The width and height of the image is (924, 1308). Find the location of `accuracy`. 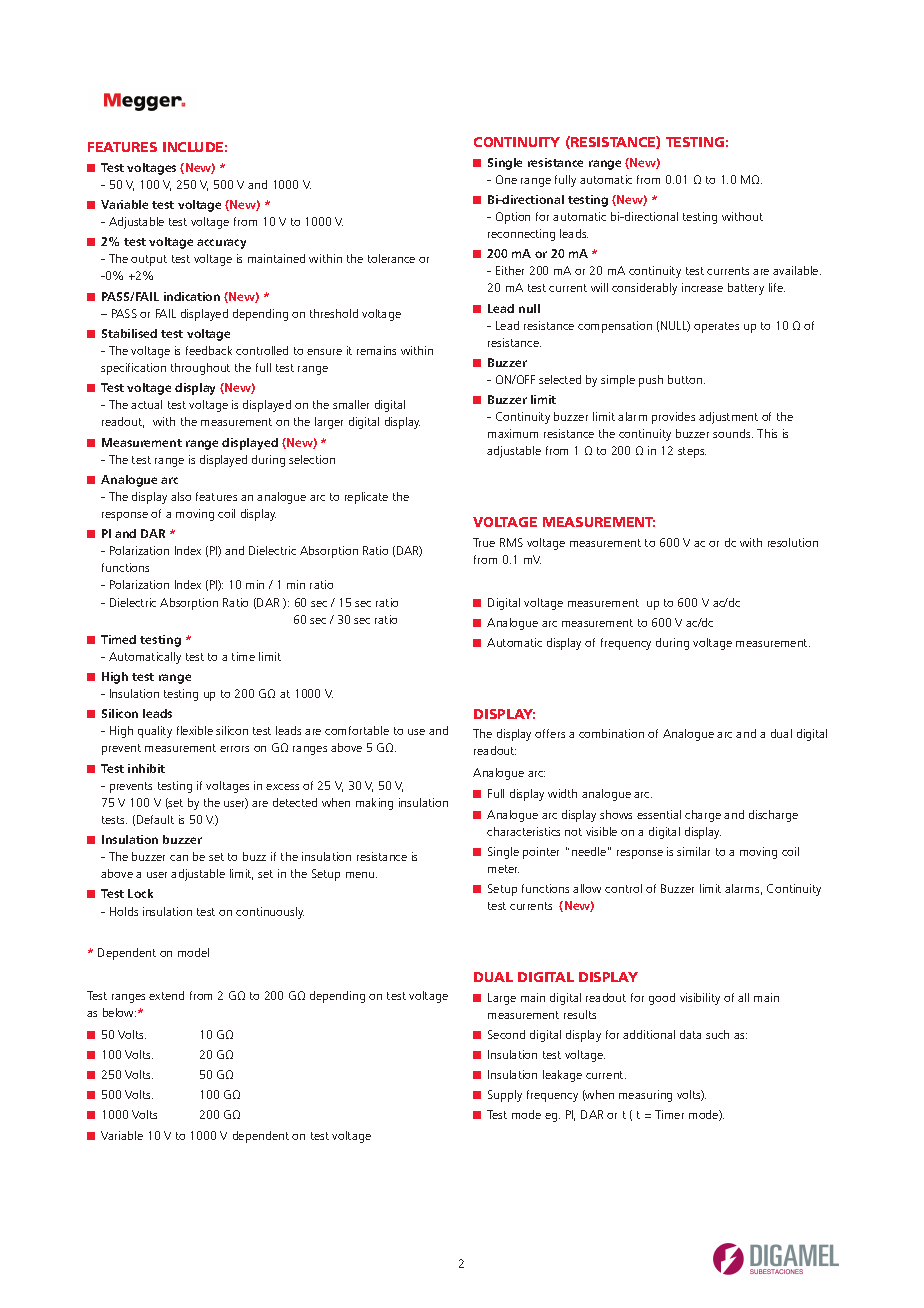

accuracy is located at coordinates (221, 244).
